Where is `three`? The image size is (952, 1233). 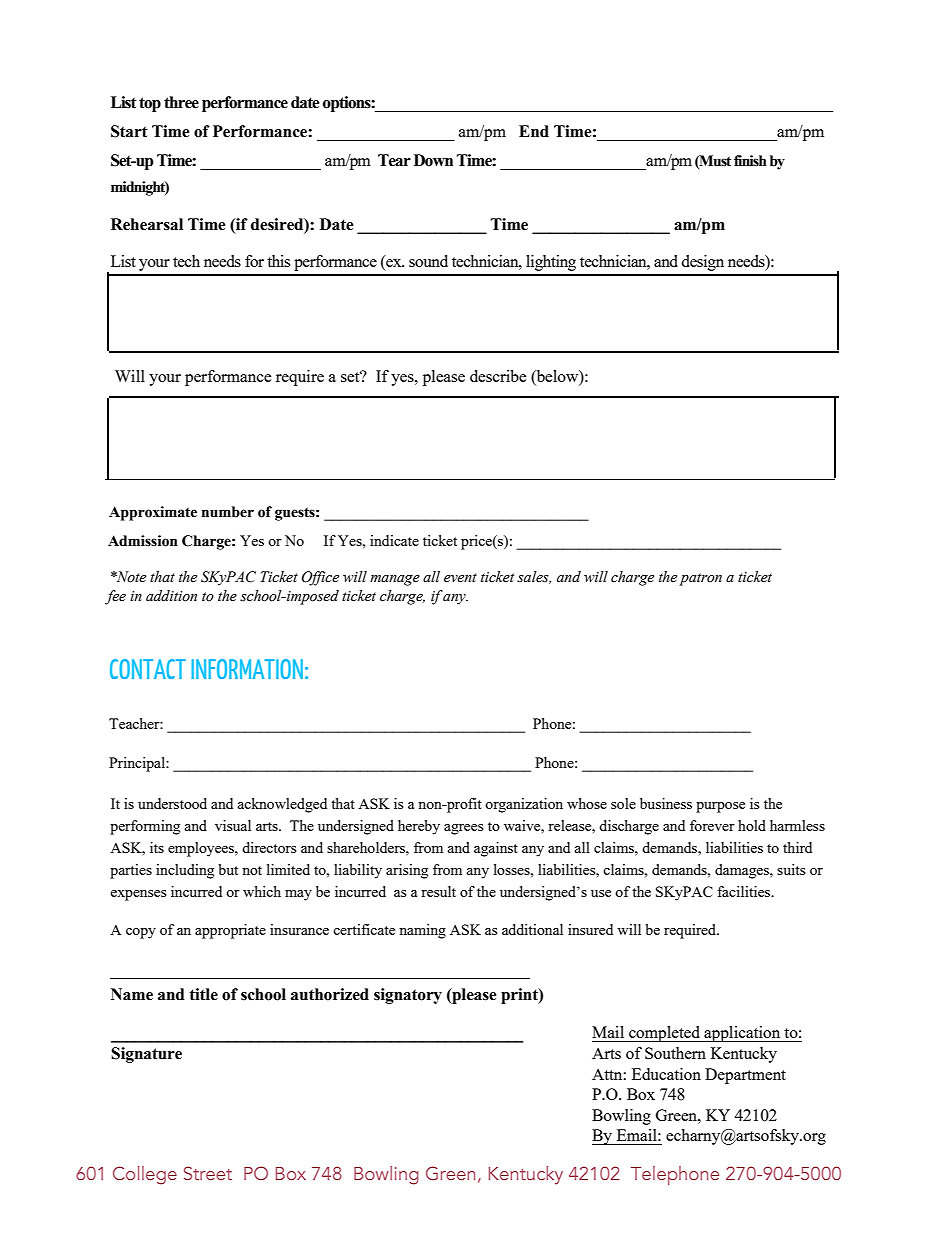 three is located at coordinates (181, 102).
